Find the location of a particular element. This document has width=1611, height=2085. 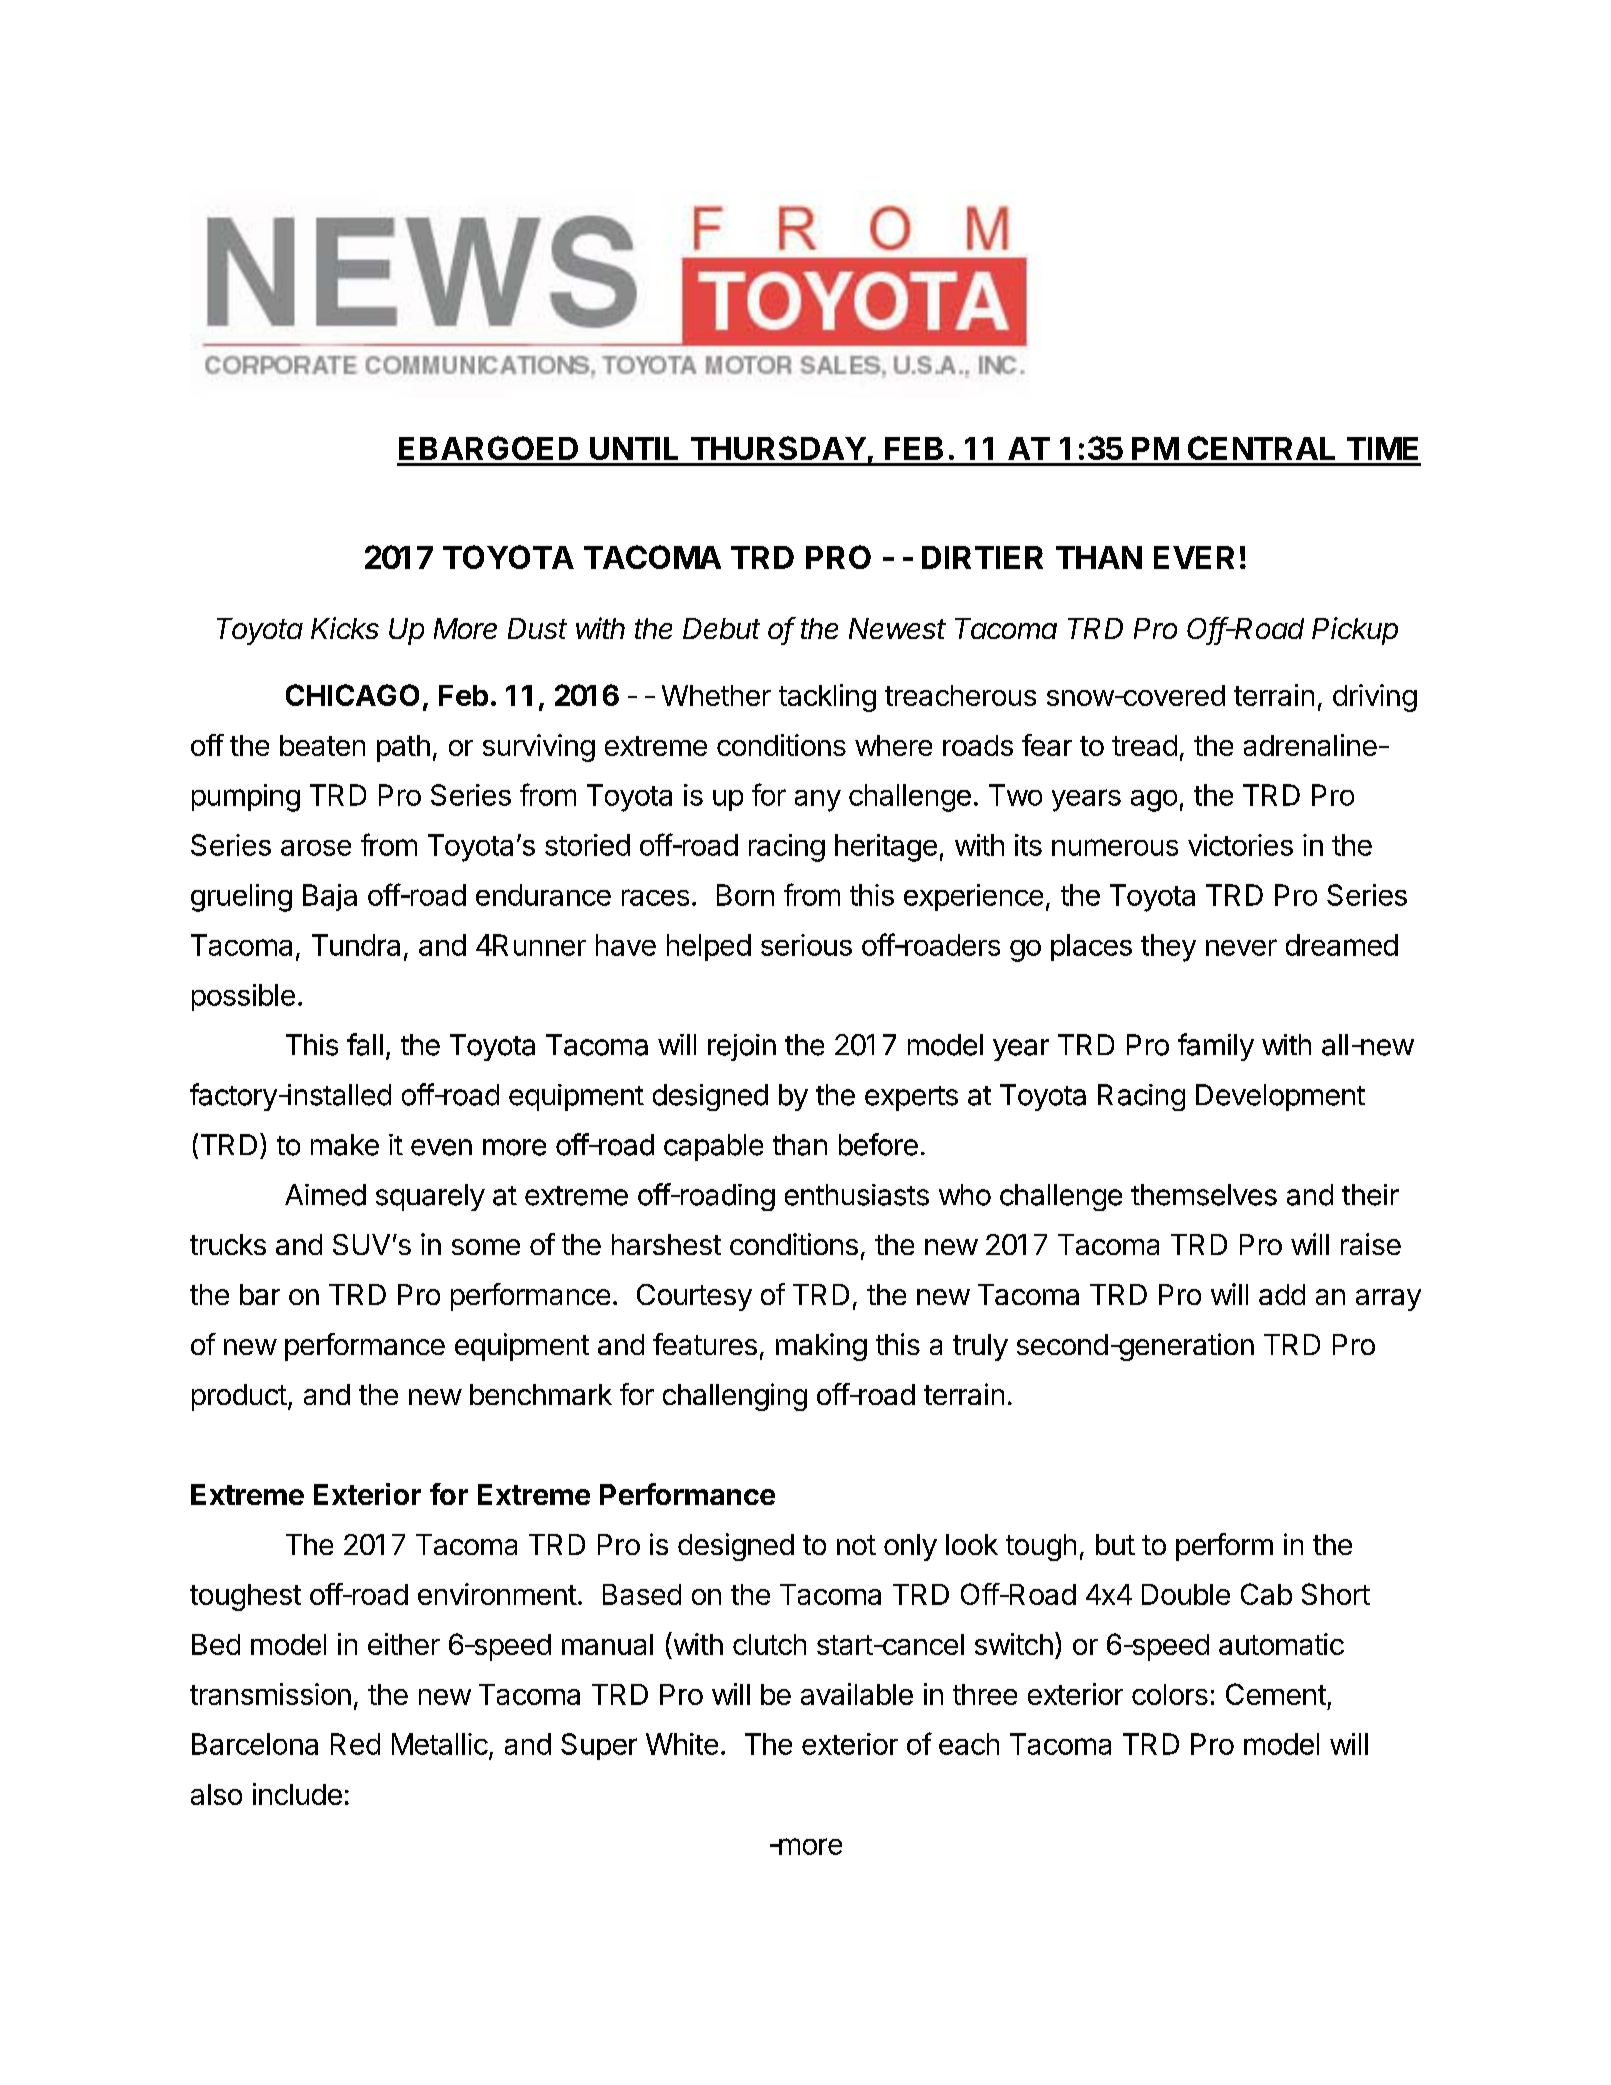

DIRTIER is located at coordinates (982, 557).
